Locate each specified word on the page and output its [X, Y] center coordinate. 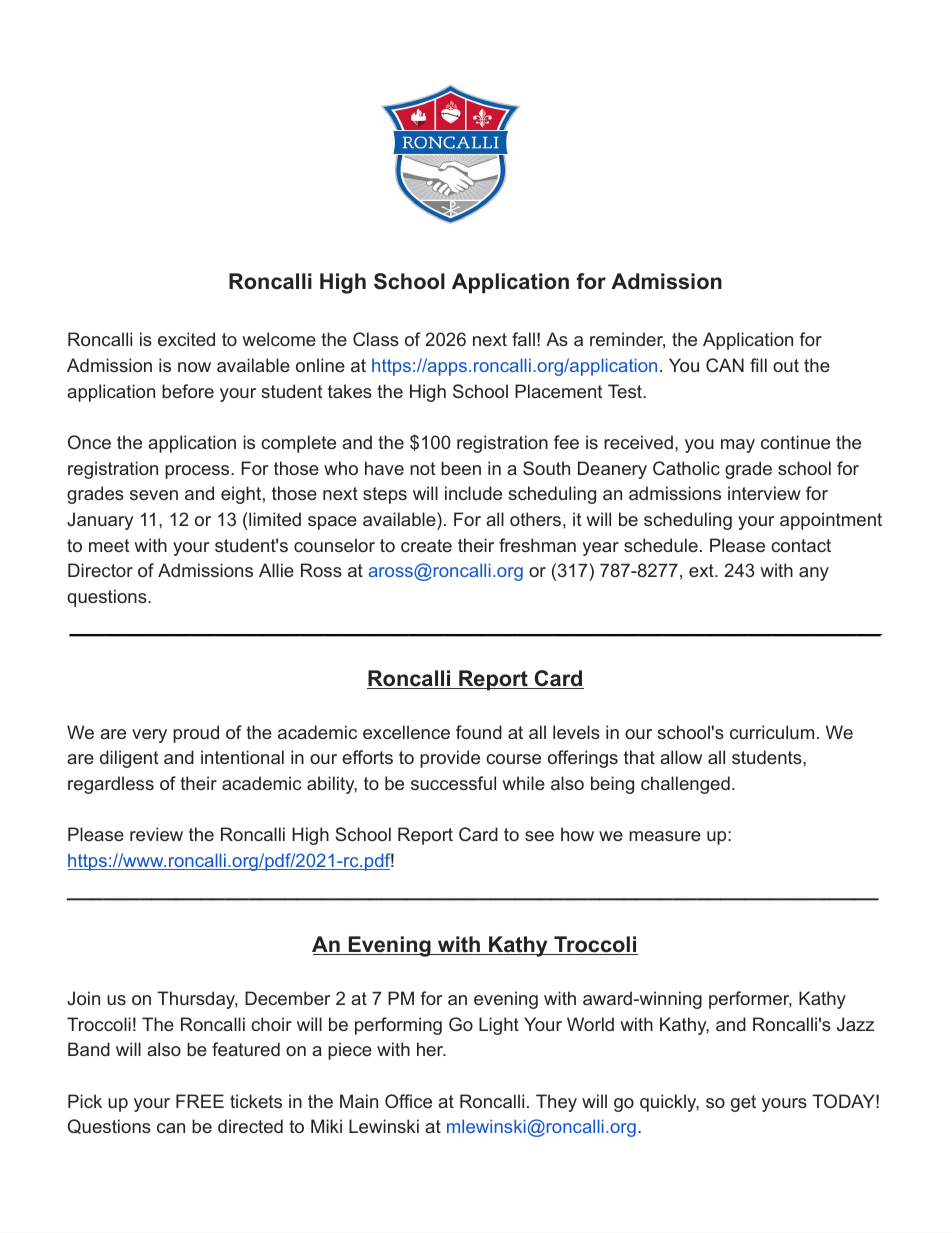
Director [100, 570]
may [738, 446]
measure [665, 836]
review [156, 834]
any [814, 574]
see [539, 836]
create [426, 545]
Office [408, 1101]
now [194, 367]
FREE [200, 1101]
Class [376, 339]
